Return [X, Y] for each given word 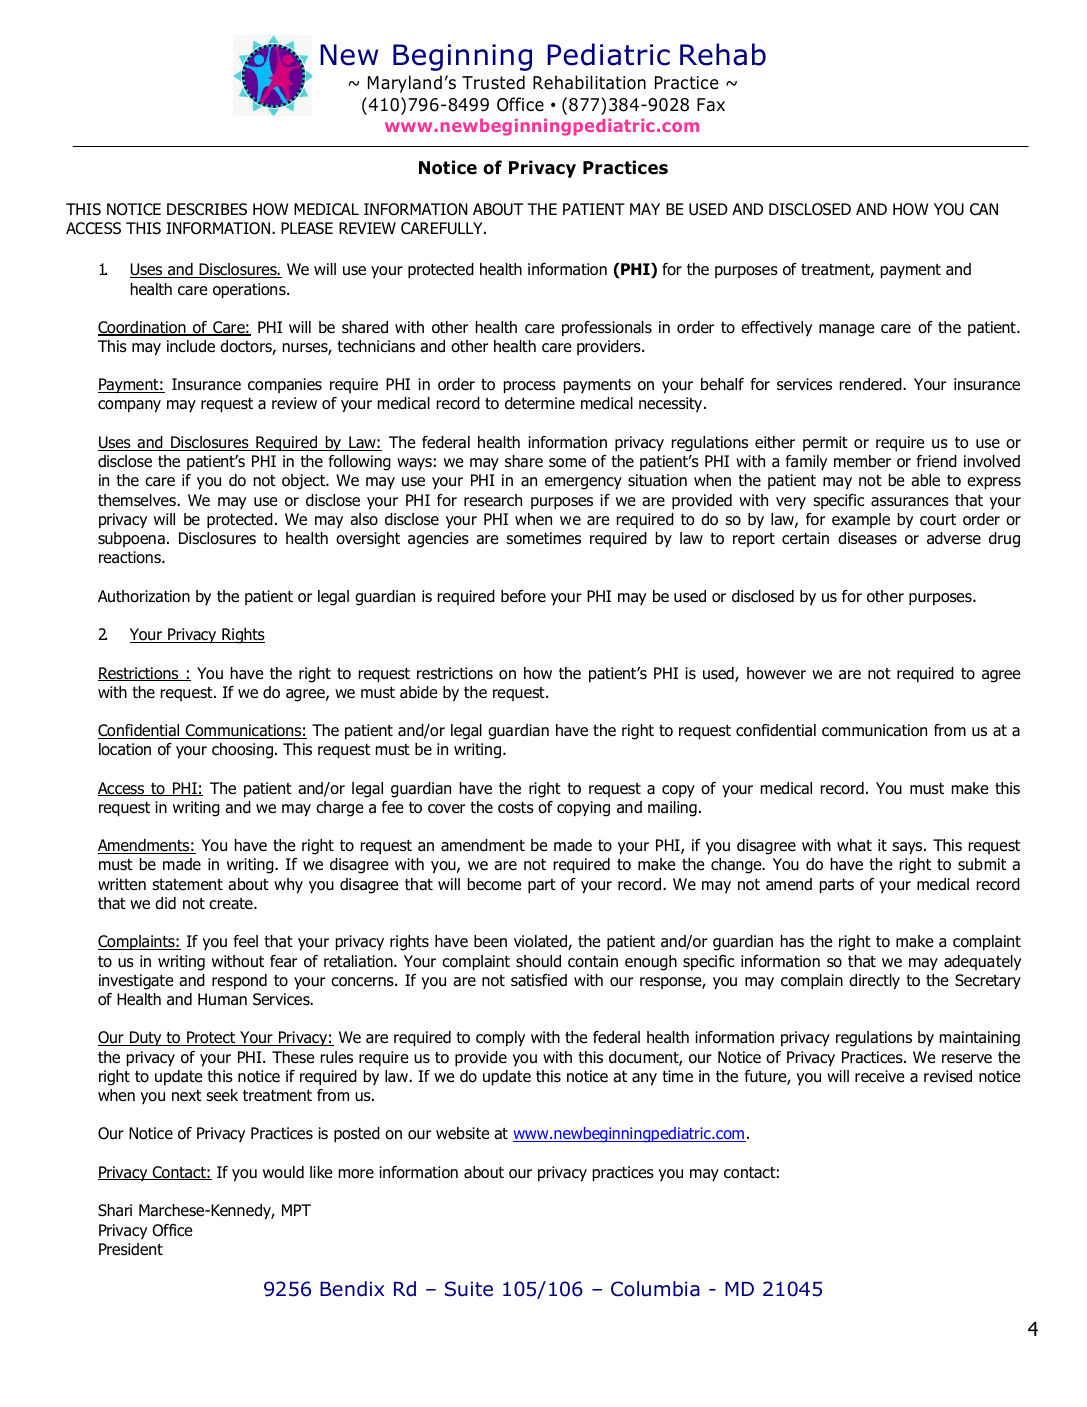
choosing [242, 751]
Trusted [493, 82]
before [523, 596]
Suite [469, 1289]
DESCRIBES [207, 209]
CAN [984, 209]
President [131, 1249]
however [776, 673]
